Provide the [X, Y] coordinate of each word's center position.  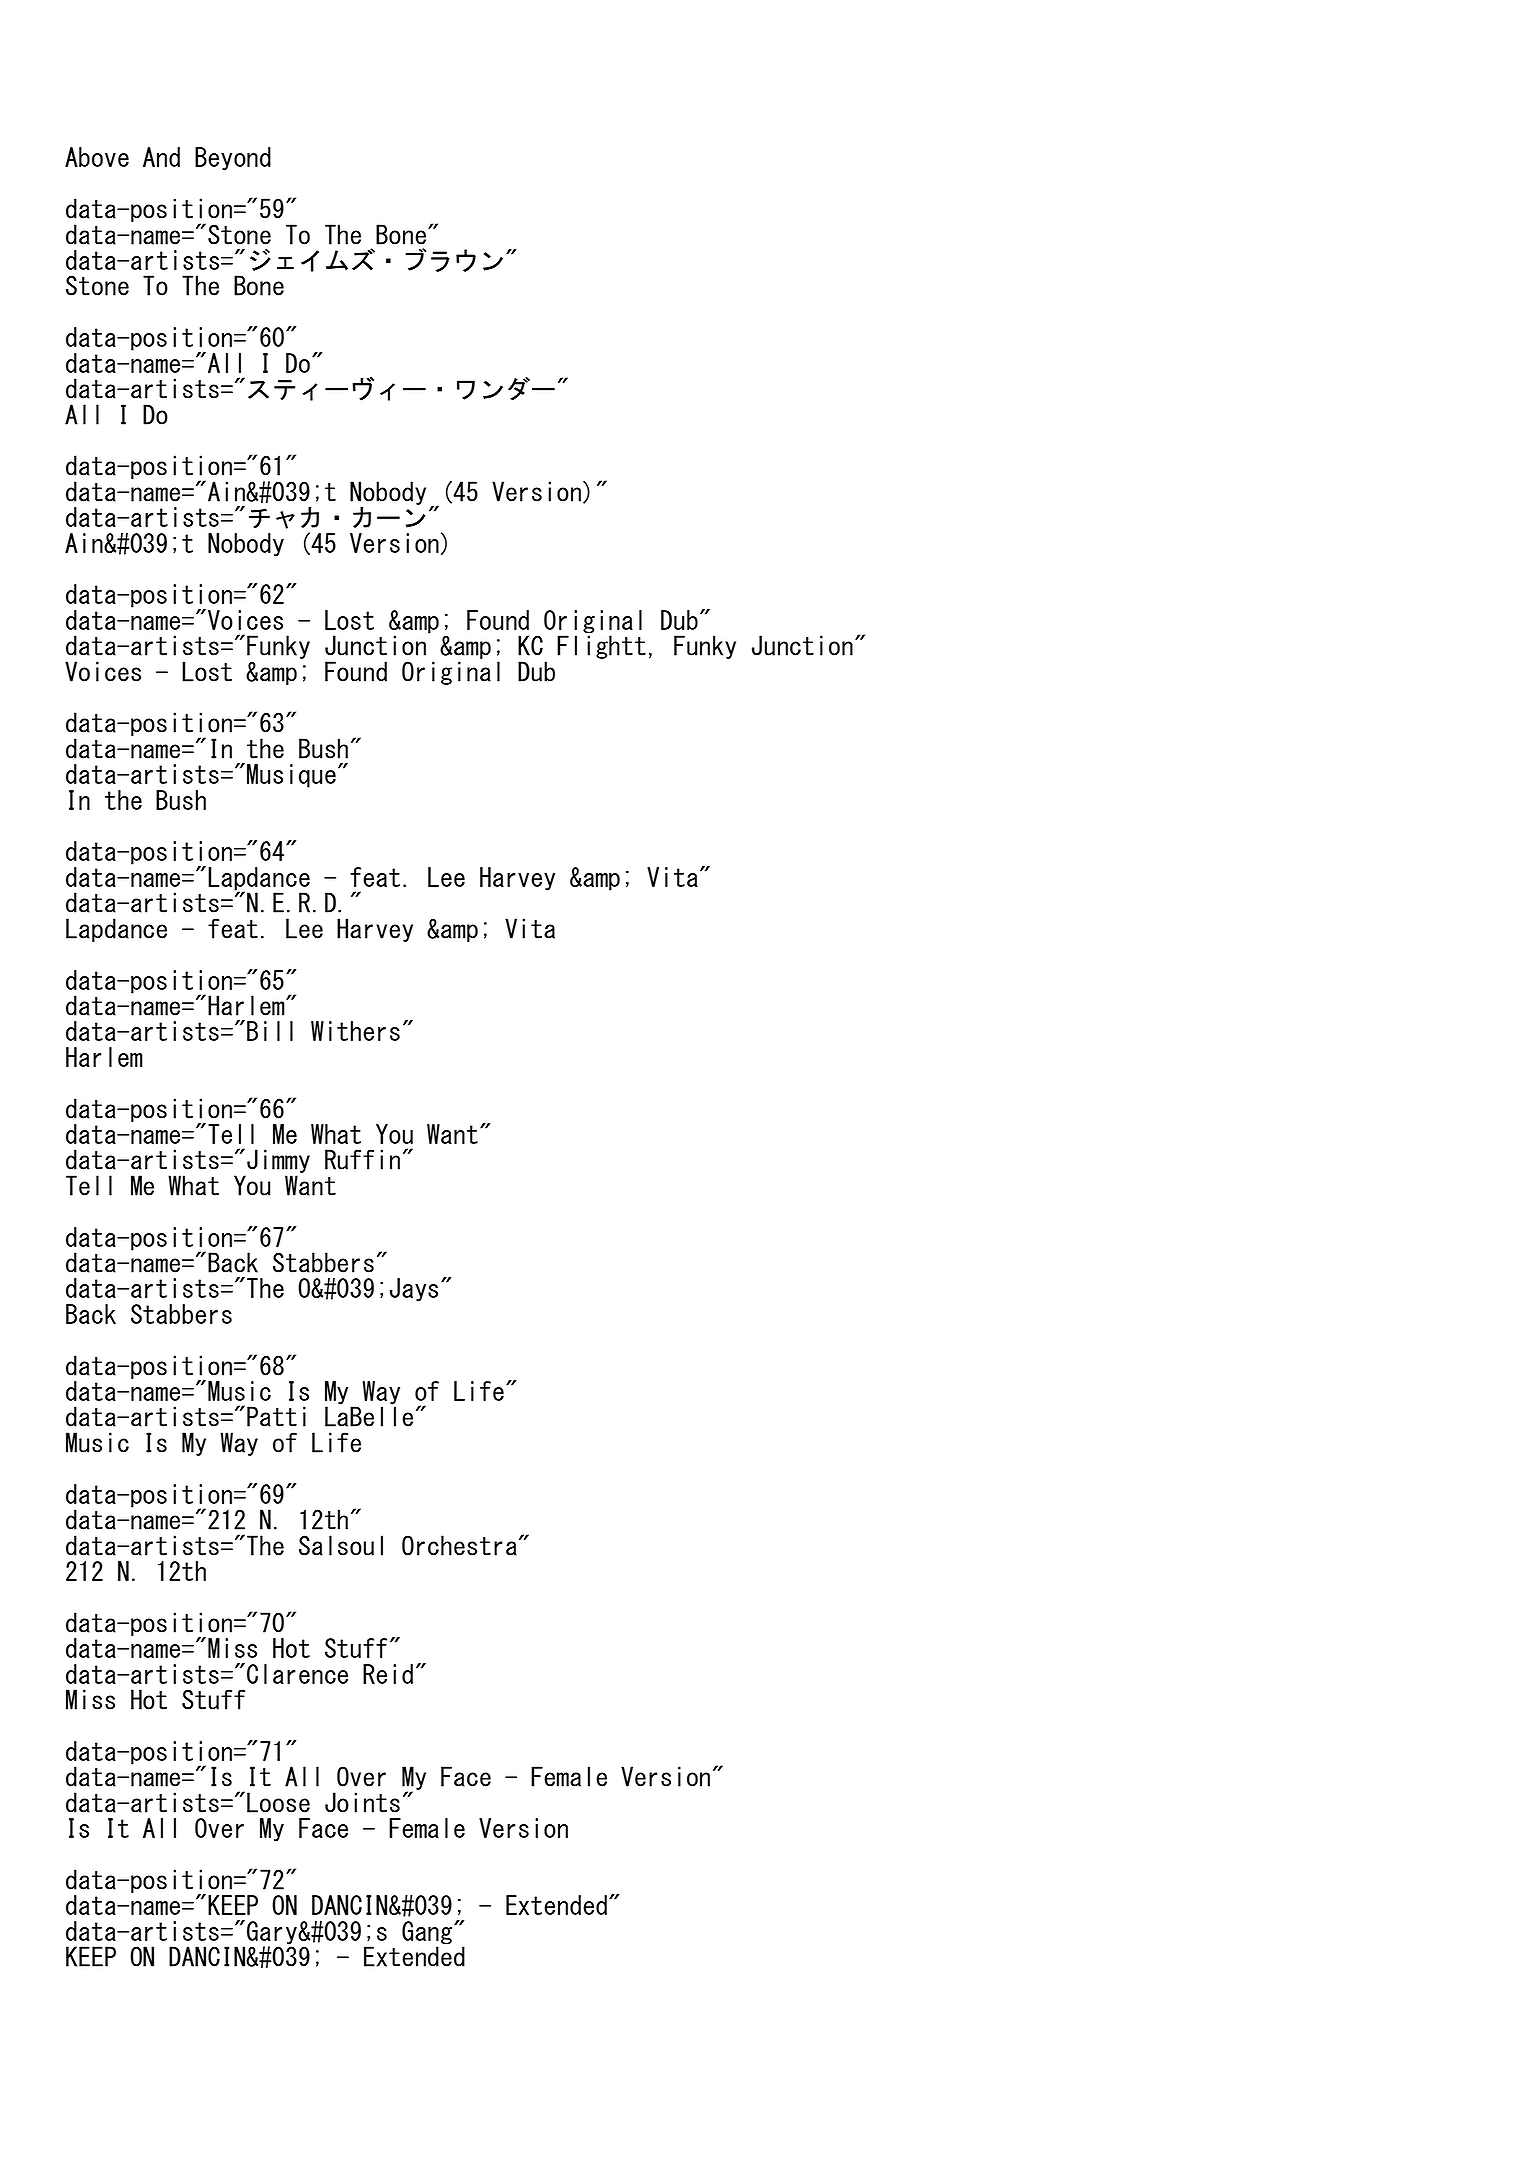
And [161, 157]
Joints [362, 1802]
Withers [355, 1031]
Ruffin [362, 1159]
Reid [388, 1674]
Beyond [233, 159]
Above [97, 157]
